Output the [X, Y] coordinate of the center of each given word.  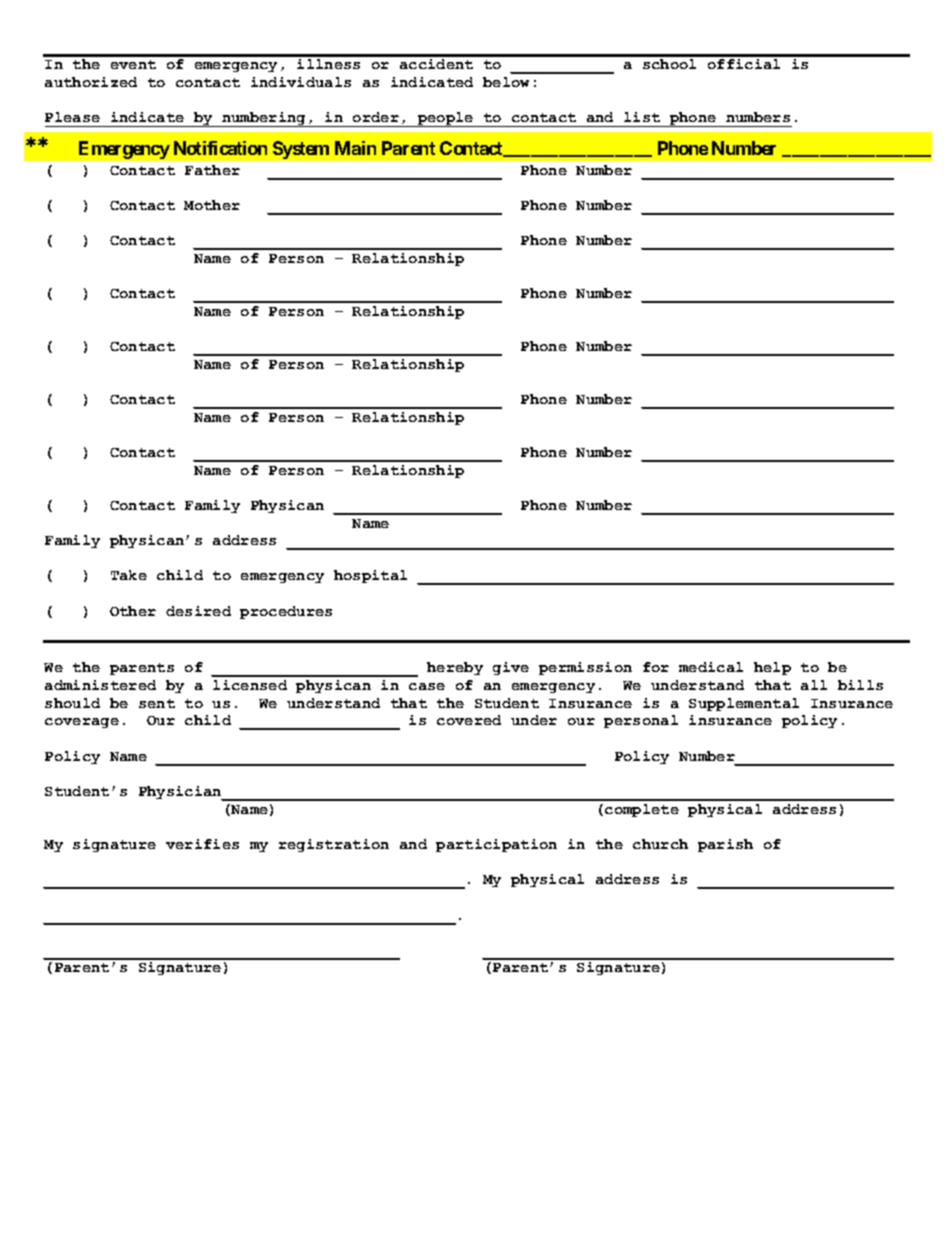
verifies [202, 844]
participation [496, 845]
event [133, 64]
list [642, 117]
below [506, 82]
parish [725, 845]
